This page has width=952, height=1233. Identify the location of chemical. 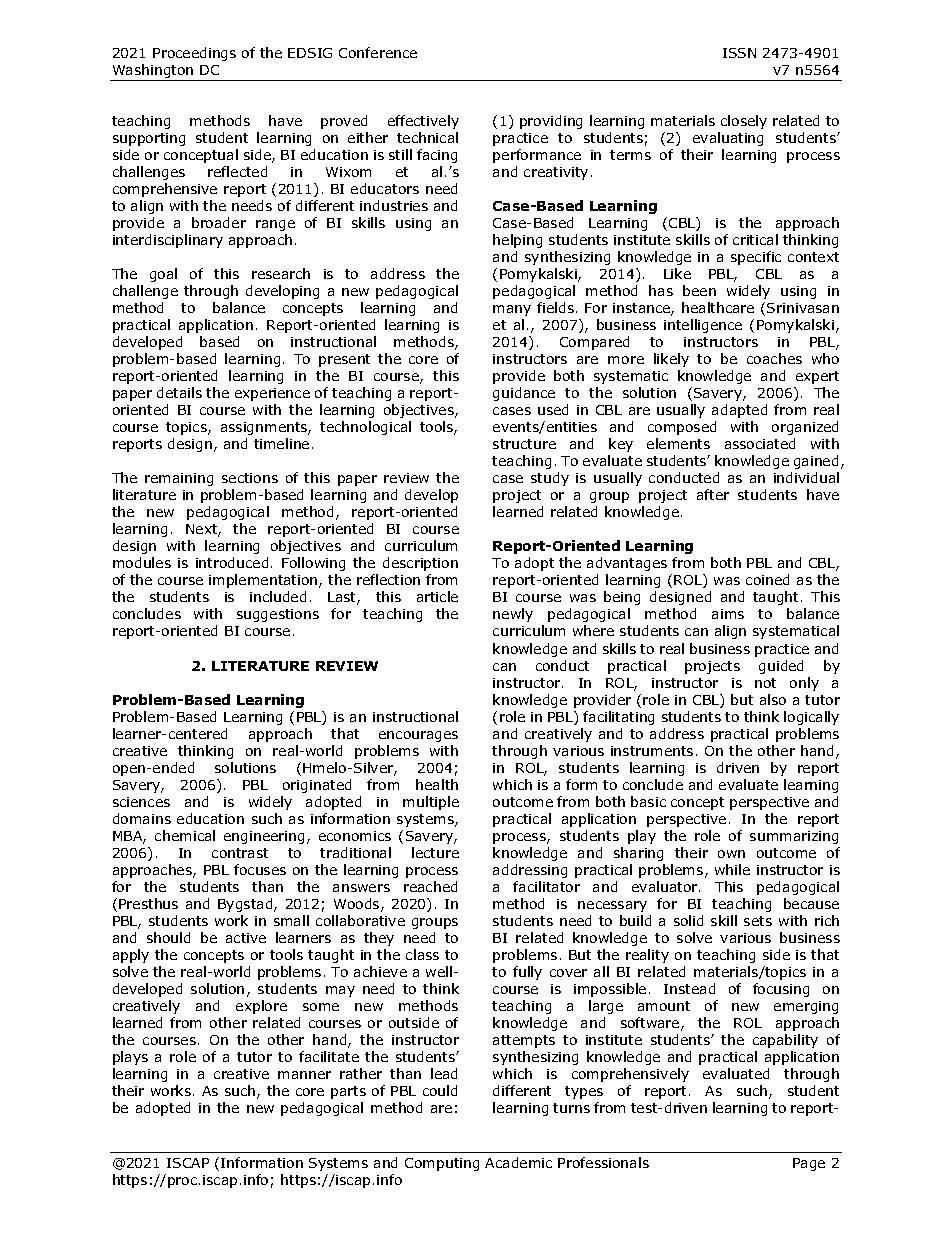
(185, 835).
